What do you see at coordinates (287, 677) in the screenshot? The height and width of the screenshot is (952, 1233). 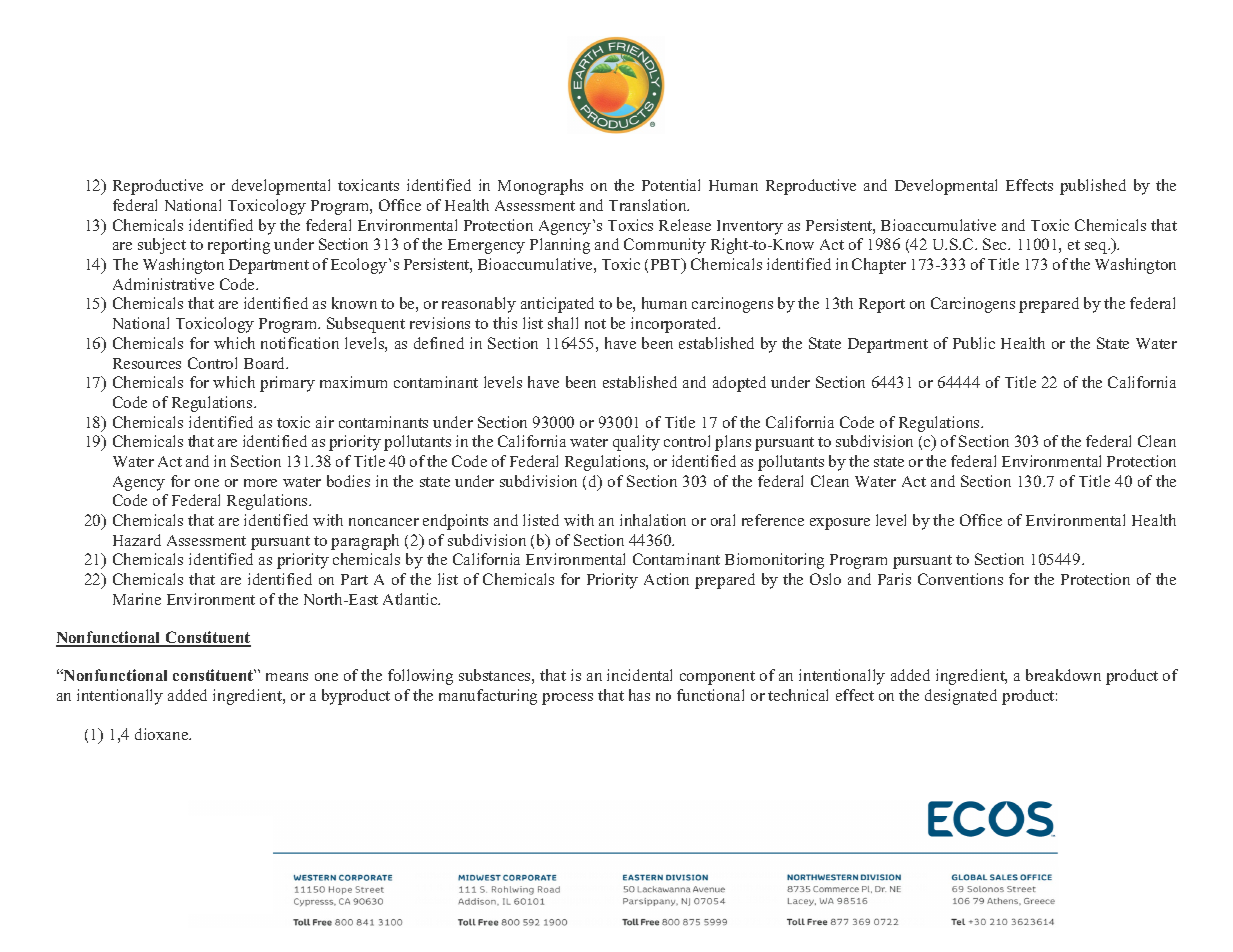 I see `means` at bounding box center [287, 677].
